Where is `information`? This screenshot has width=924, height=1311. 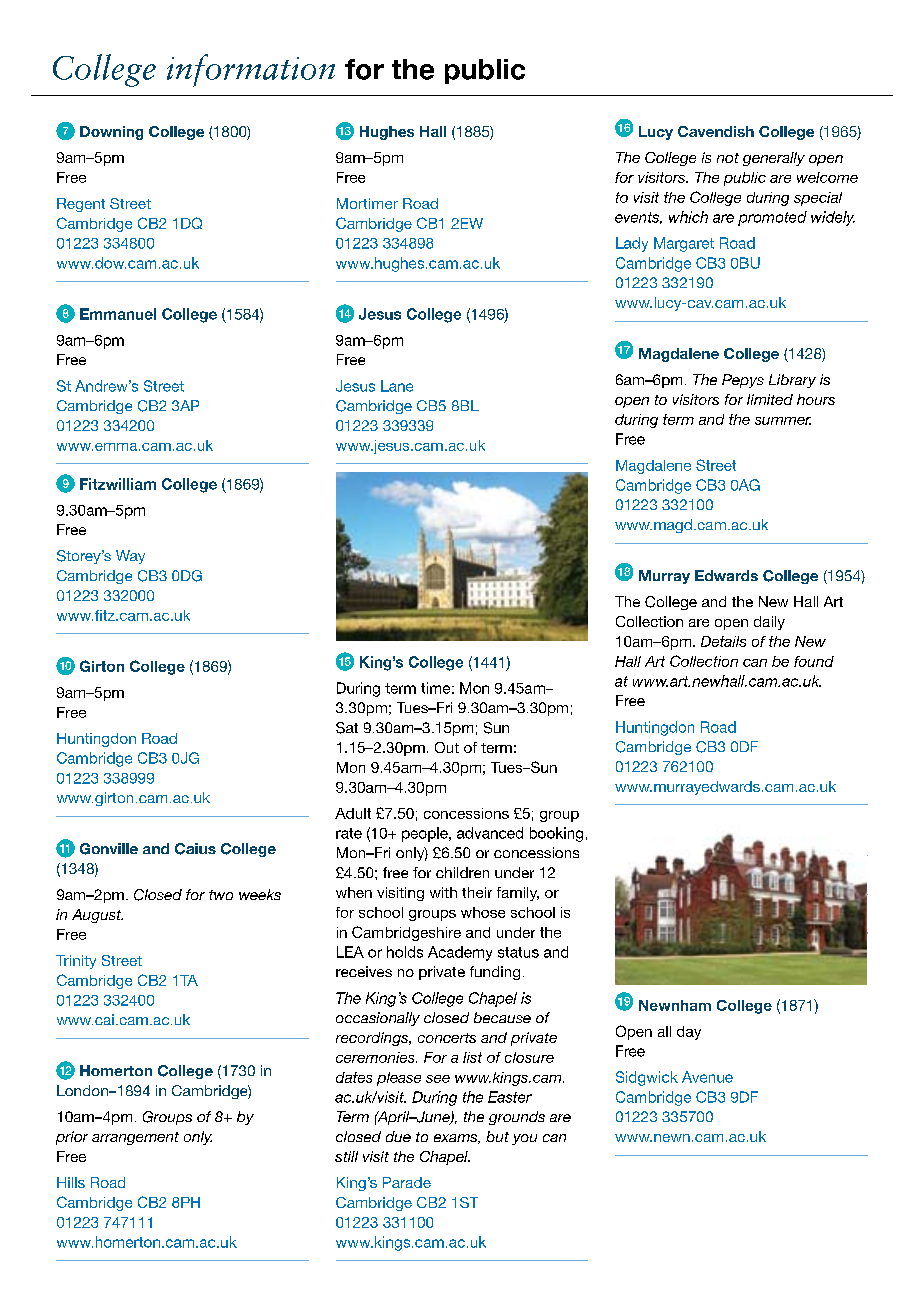 information is located at coordinates (251, 70).
